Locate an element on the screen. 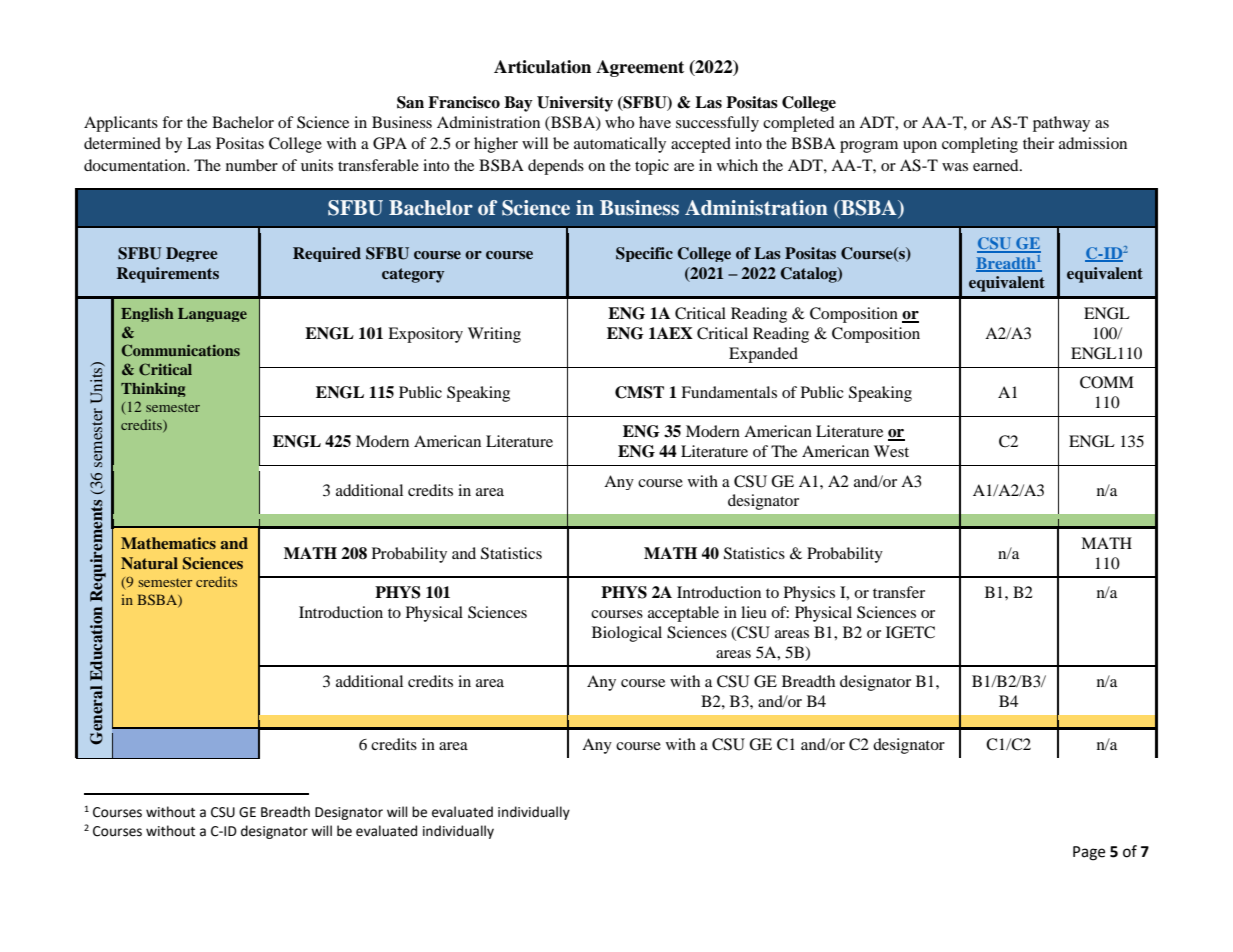 Image resolution: width=1233 pixels, height=952 pixels. for is located at coordinates (172, 122).
